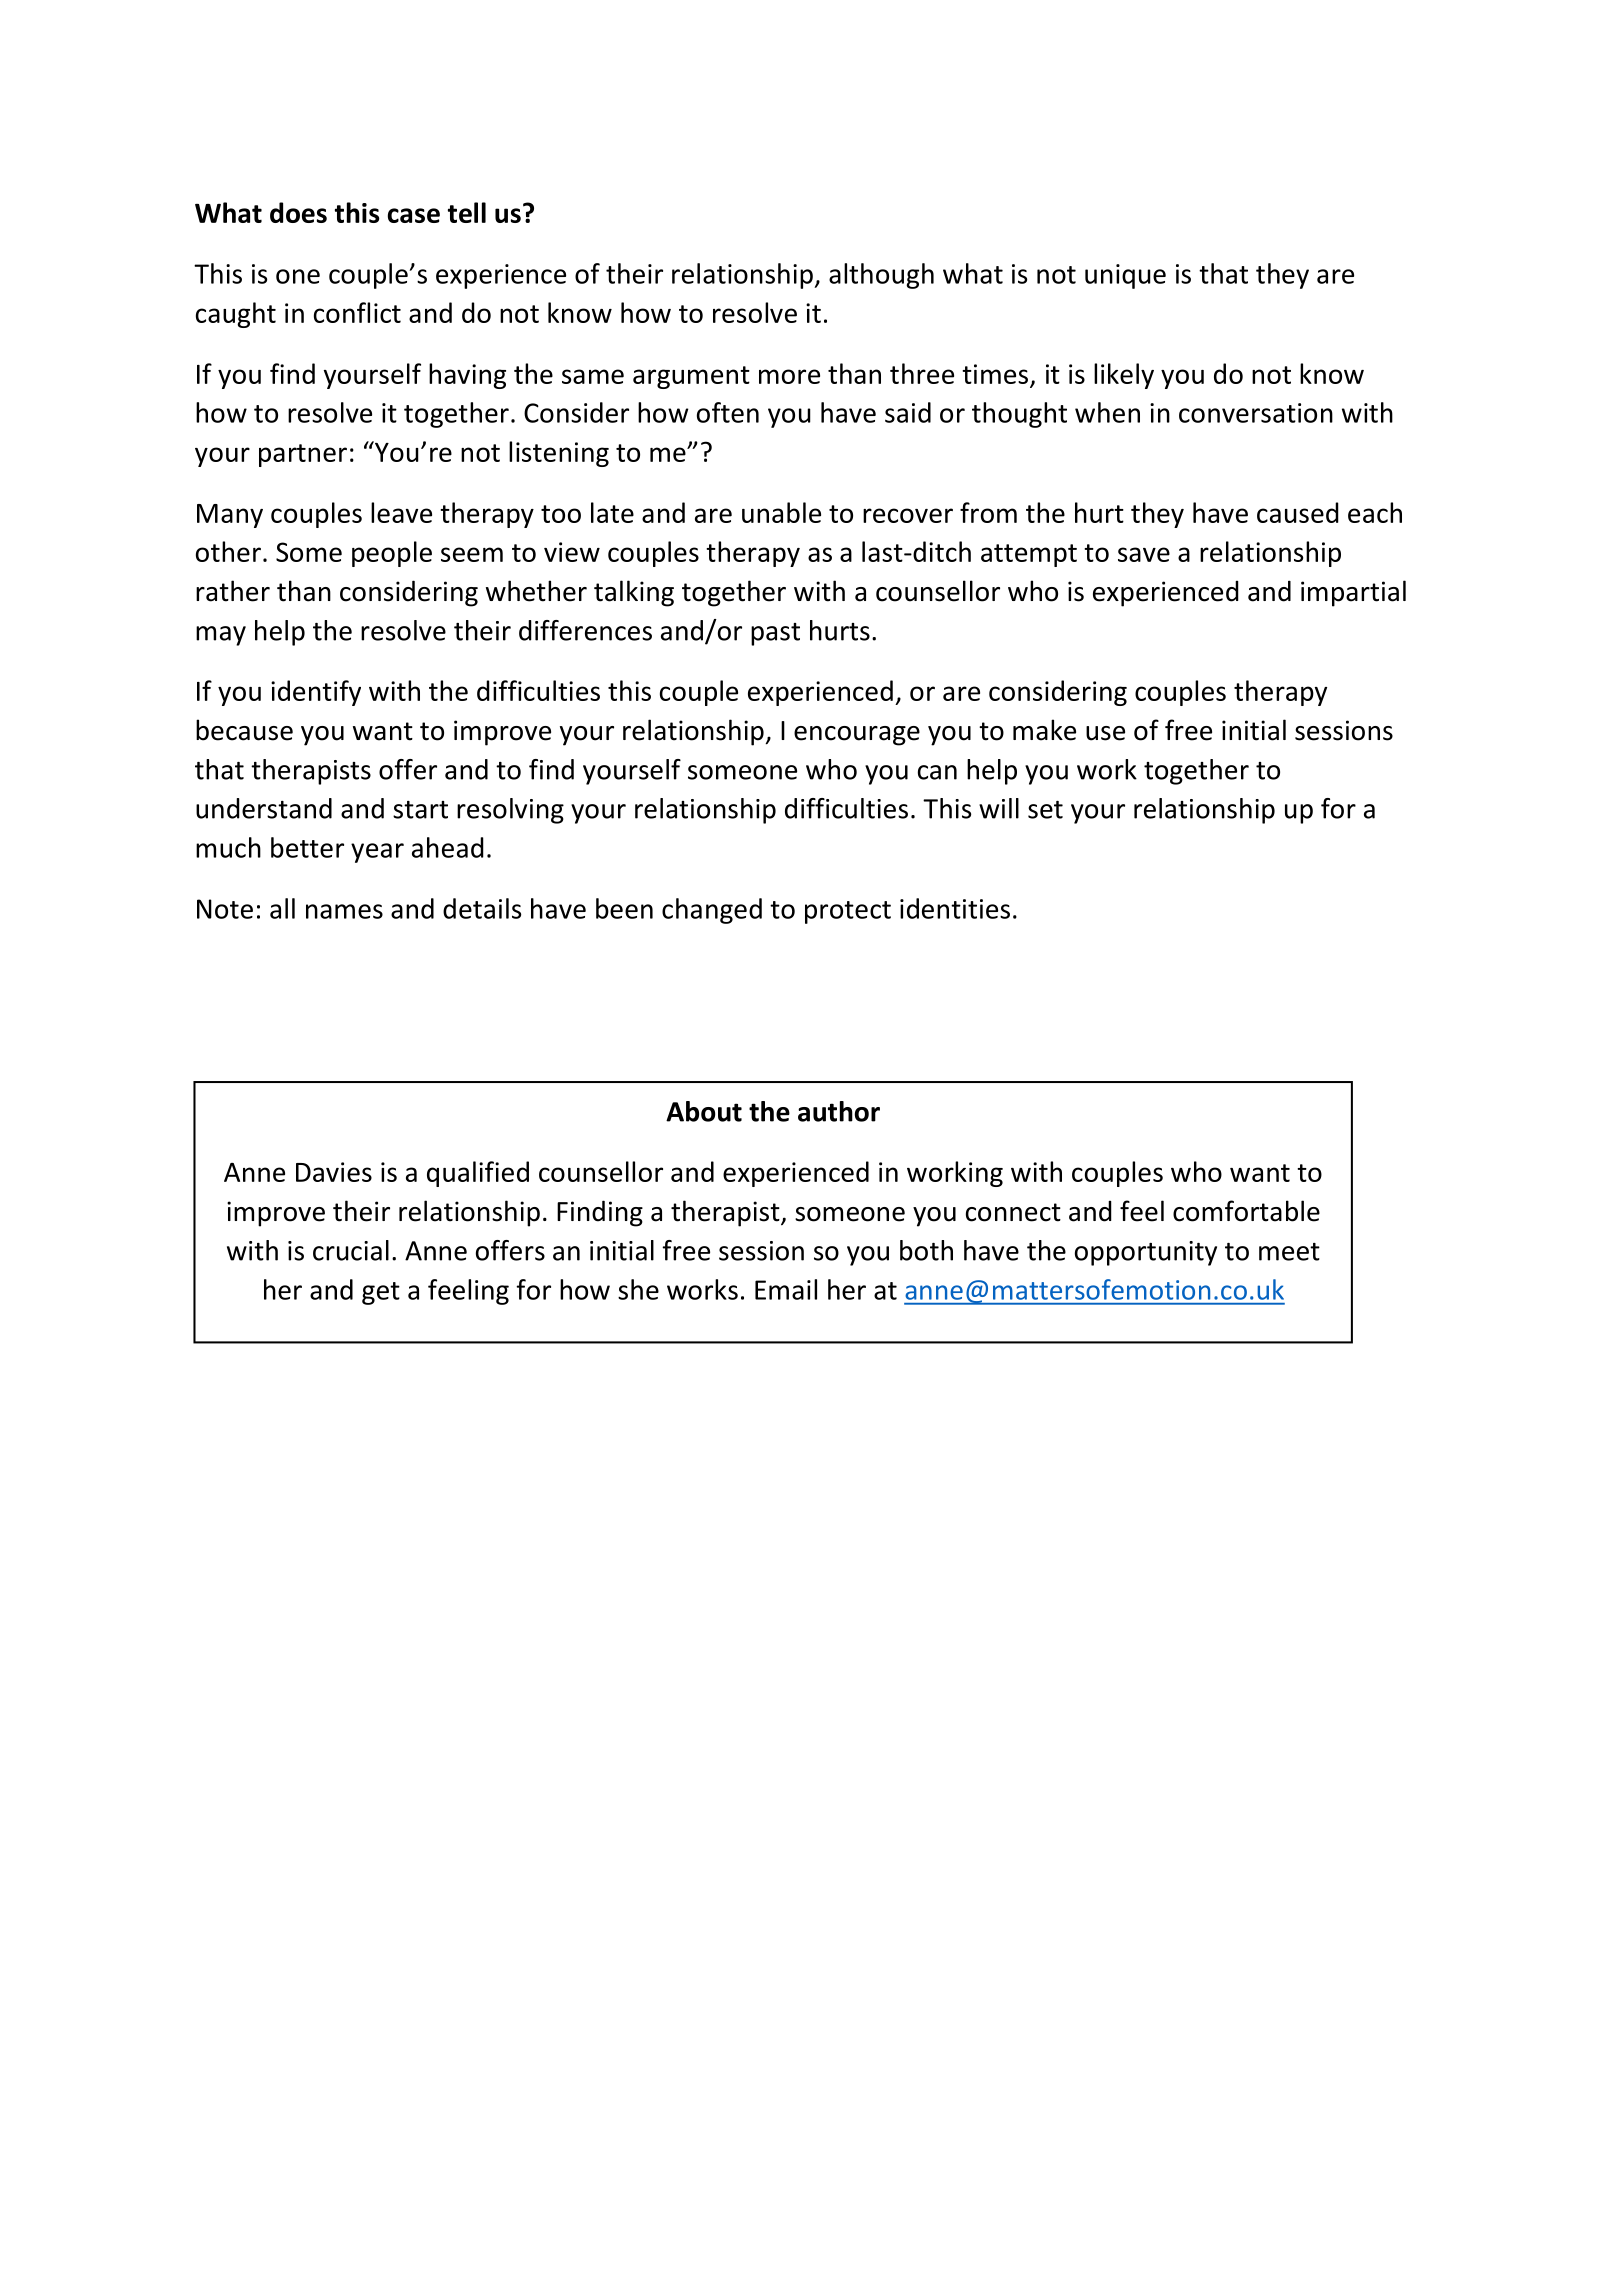  Describe the element at coordinates (1044, 730) in the page. I see `make` at that location.
